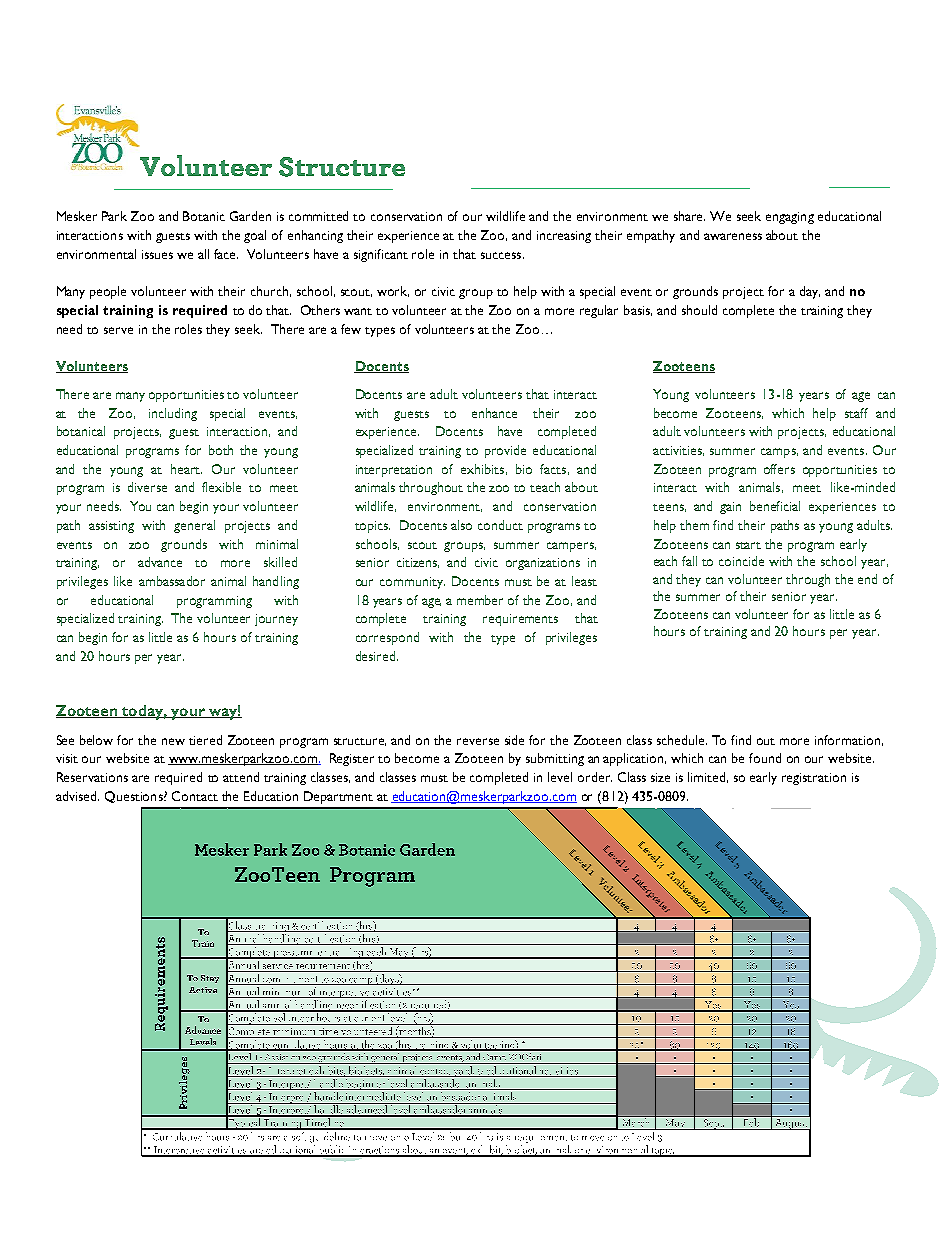  What do you see at coordinates (381, 255) in the document?
I see `significant` at bounding box center [381, 255].
